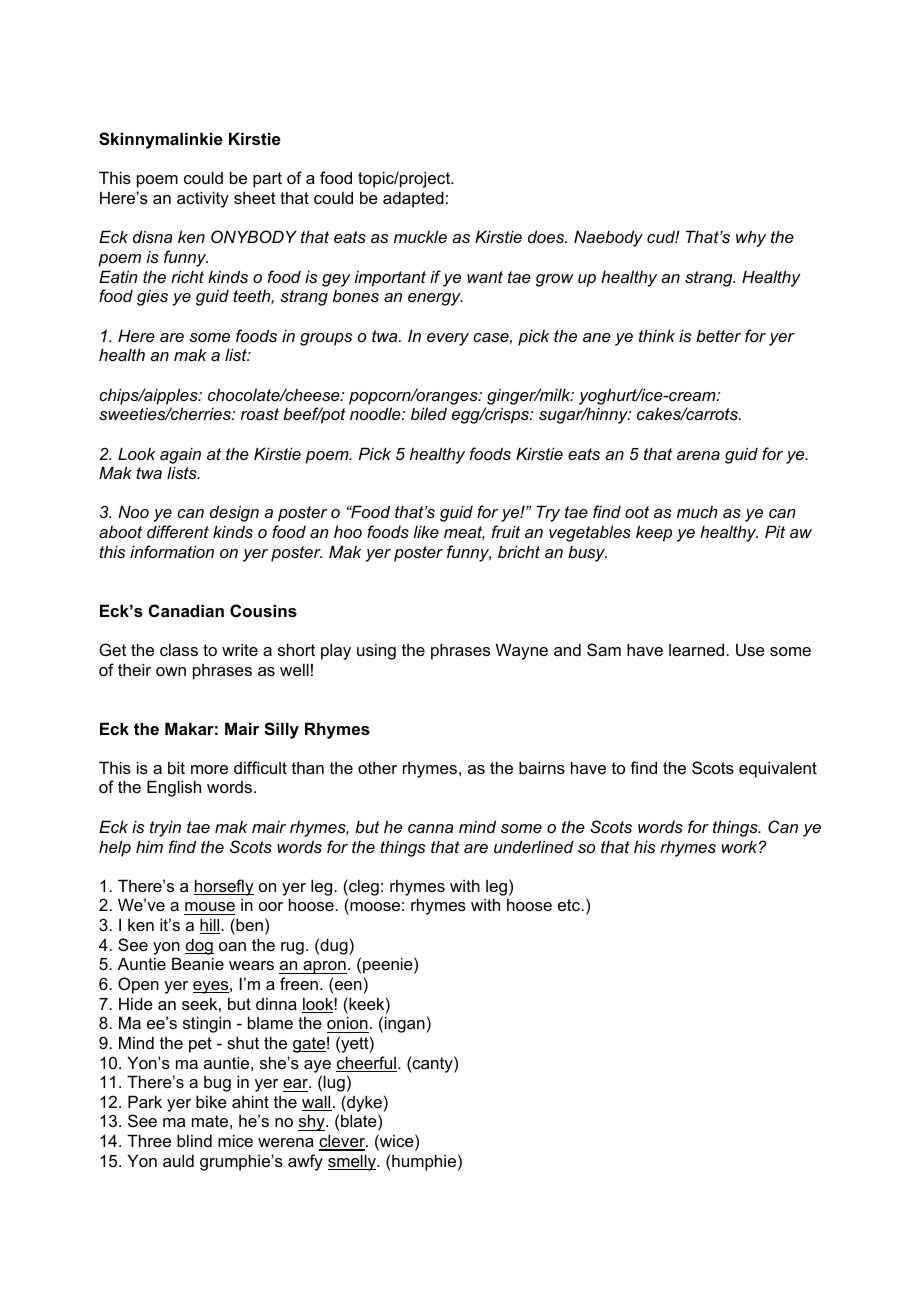  I want to click on like, so click(426, 531).
